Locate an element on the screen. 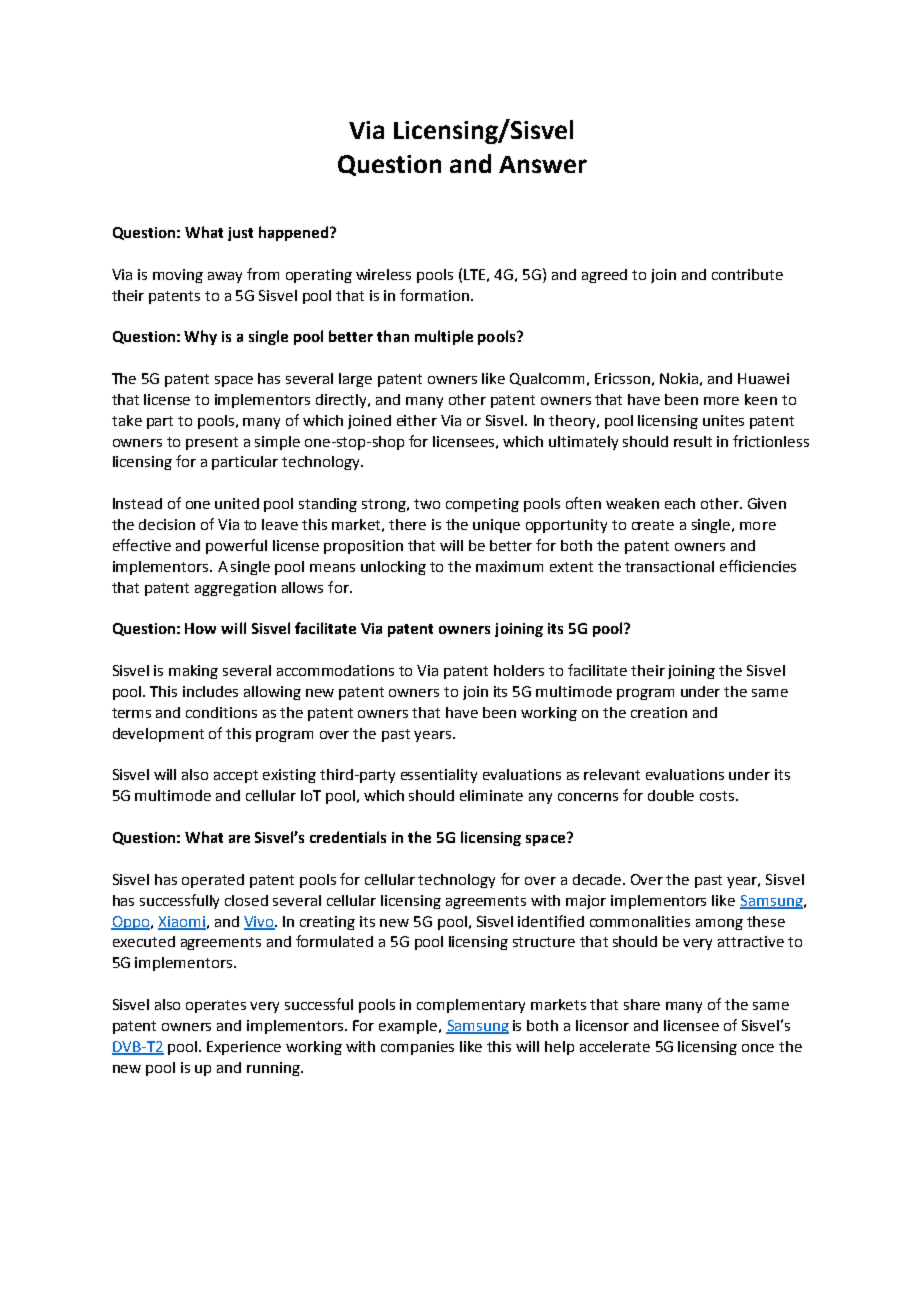 The width and height of the screenshot is (924, 1308). two is located at coordinates (427, 504).
